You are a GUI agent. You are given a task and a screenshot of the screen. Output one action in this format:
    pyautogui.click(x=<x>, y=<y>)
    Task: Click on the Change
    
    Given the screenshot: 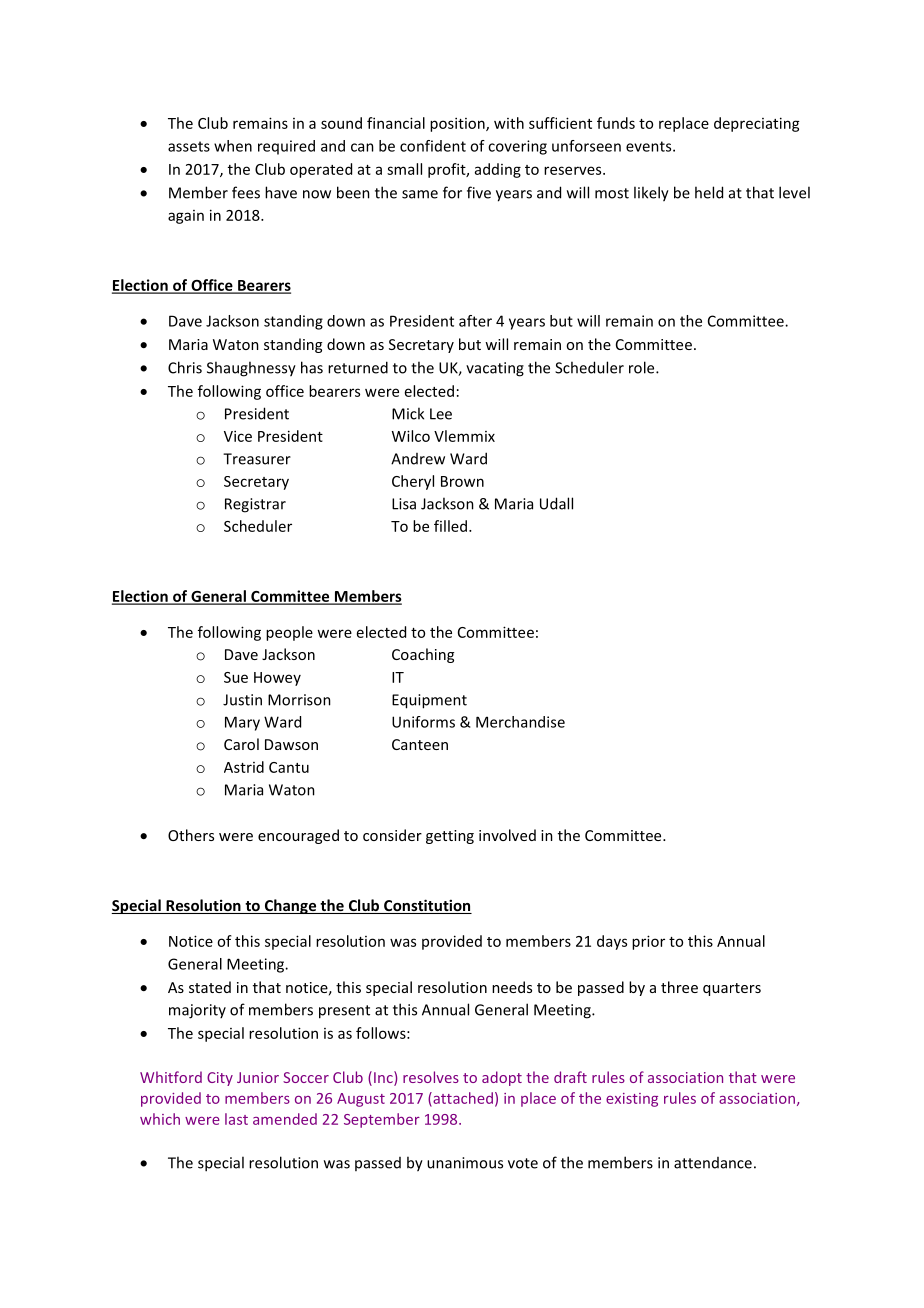 What is the action you would take?
    pyautogui.click(x=290, y=906)
